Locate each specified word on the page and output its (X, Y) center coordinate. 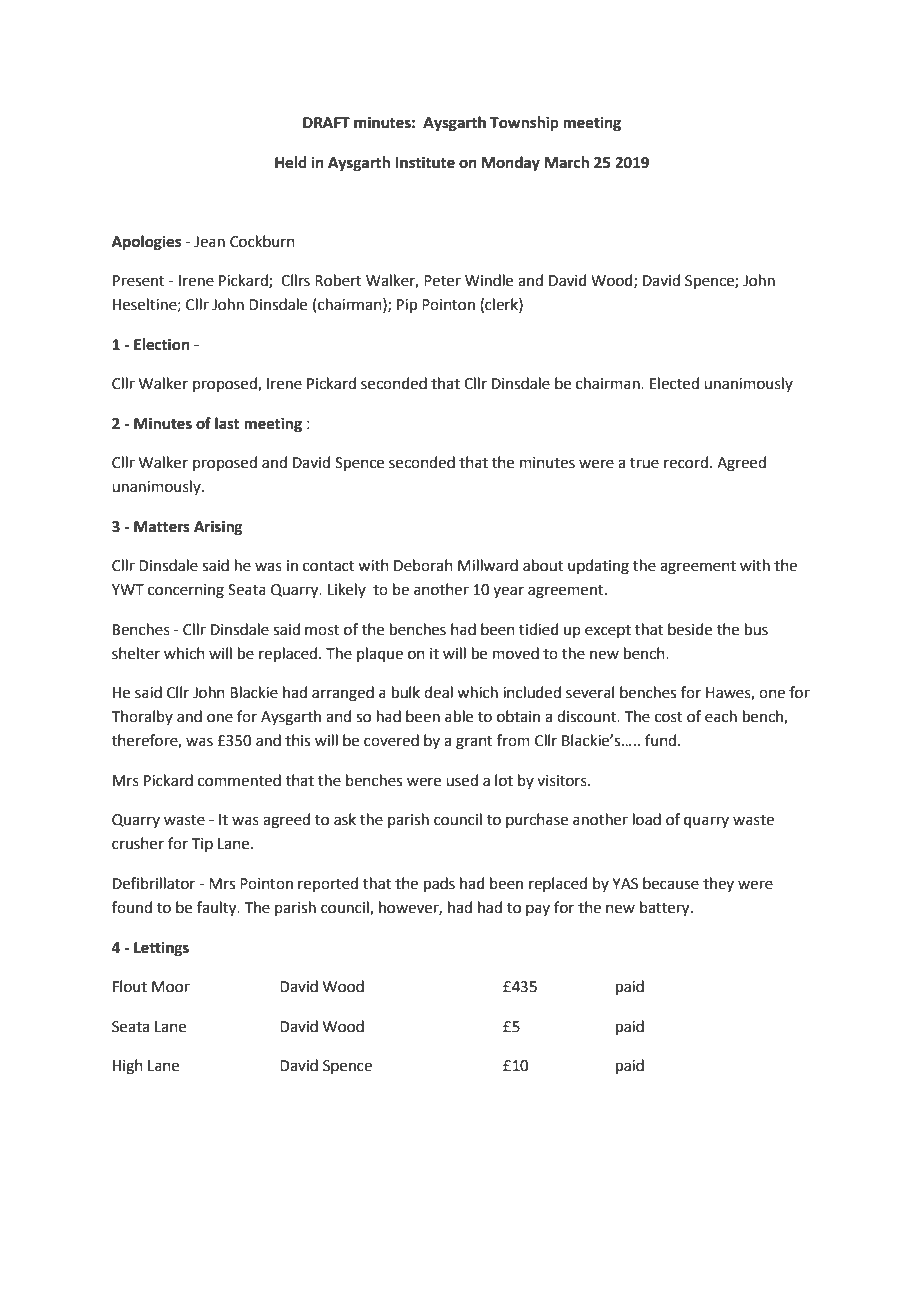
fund (660, 740)
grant (474, 743)
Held (291, 162)
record (686, 462)
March (567, 162)
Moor (171, 987)
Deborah (423, 565)
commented (239, 780)
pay (538, 910)
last (227, 423)
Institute (425, 162)
